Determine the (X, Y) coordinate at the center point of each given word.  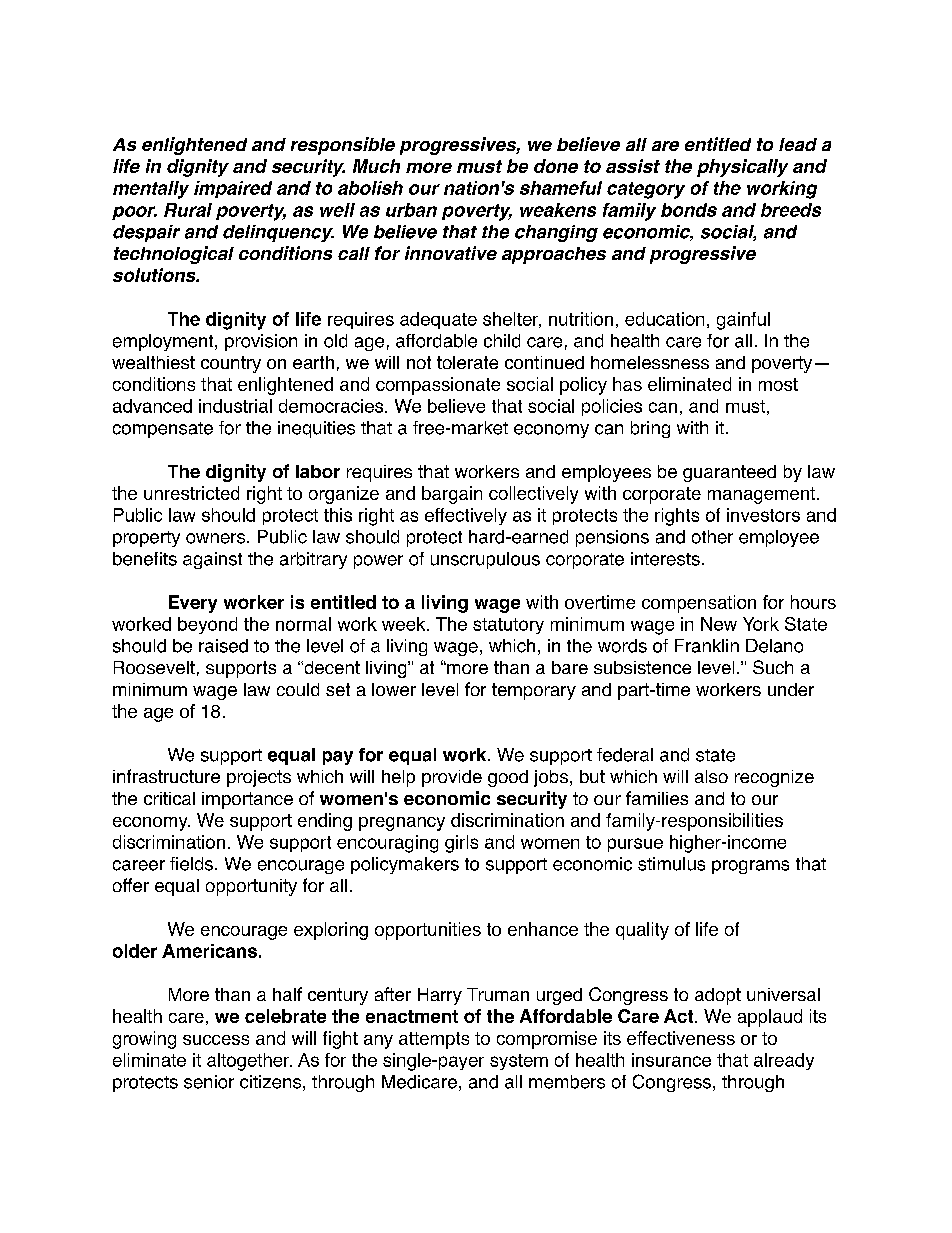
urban (411, 210)
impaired (233, 189)
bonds (689, 210)
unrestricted (191, 493)
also (711, 776)
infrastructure (166, 776)
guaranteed (729, 473)
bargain (452, 495)
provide (452, 778)
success (216, 1040)
